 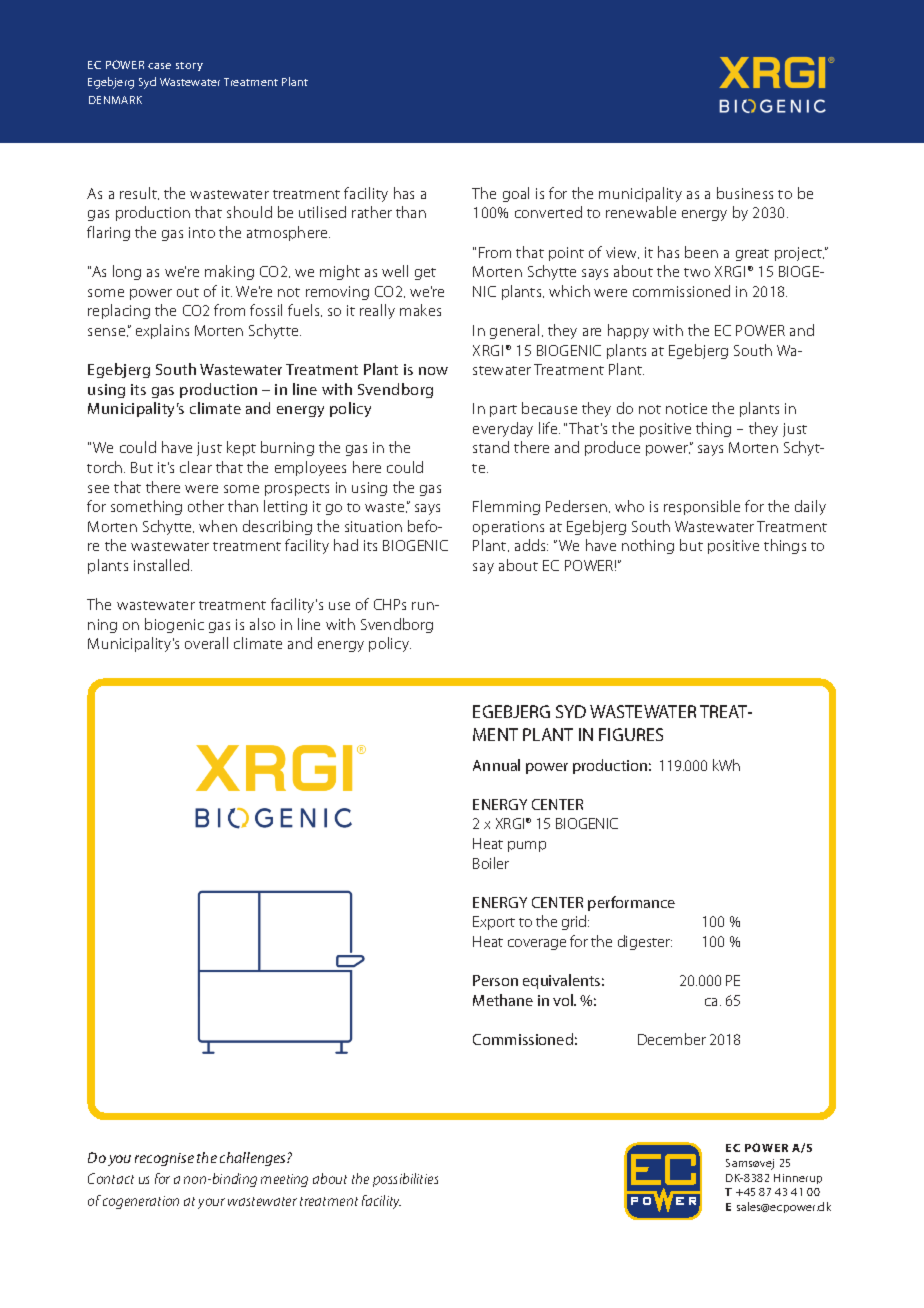 What do you see at coordinates (189, 66) in the document?
I see `story` at bounding box center [189, 66].
